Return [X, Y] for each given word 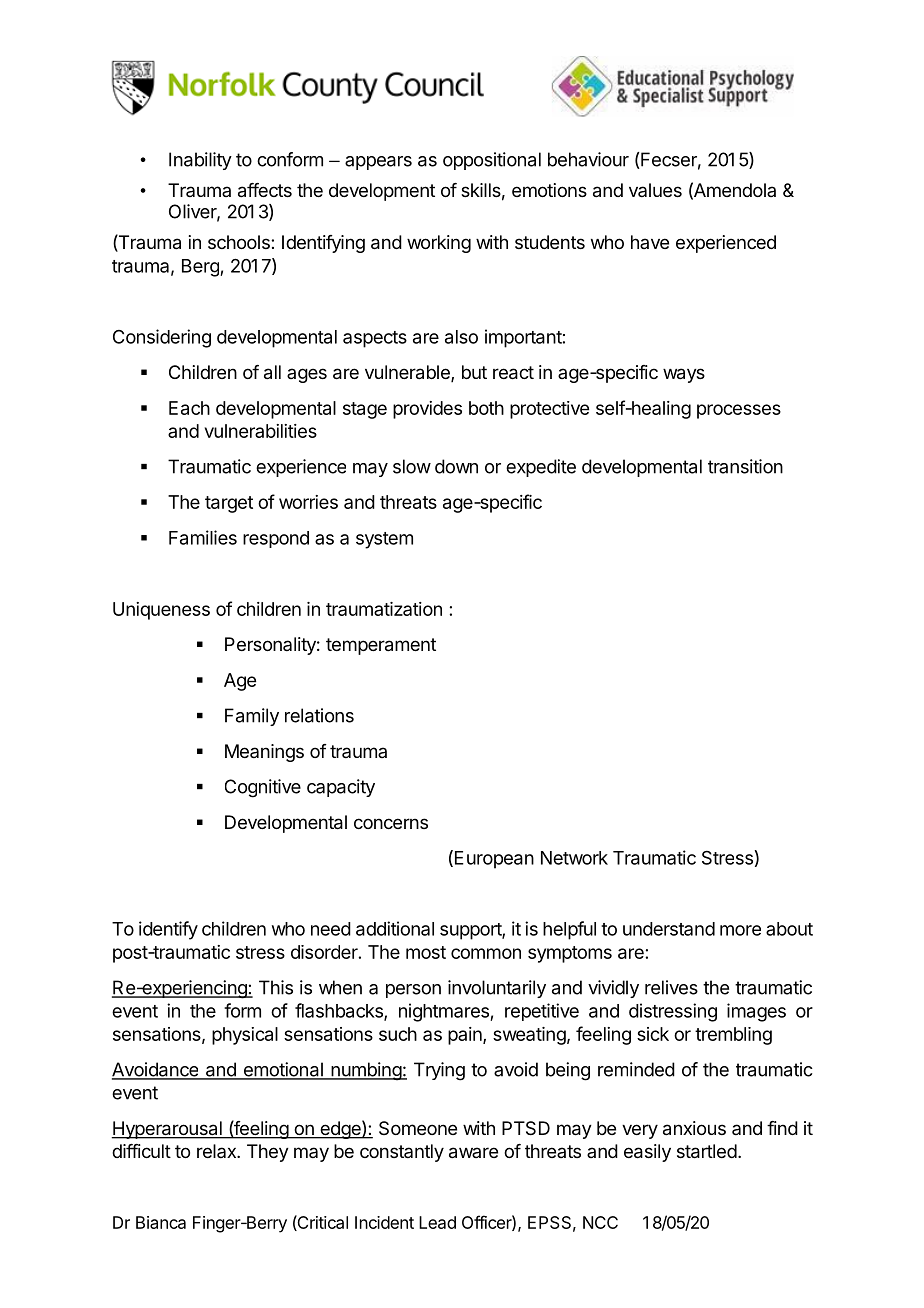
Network [574, 858]
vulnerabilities [261, 431]
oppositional [492, 161]
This [276, 987]
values [655, 190]
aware [473, 1153]
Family [252, 717]
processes [739, 411]
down [456, 466]
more [740, 930]
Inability [200, 161]
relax [217, 1151]
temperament [381, 646]
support [471, 931]
